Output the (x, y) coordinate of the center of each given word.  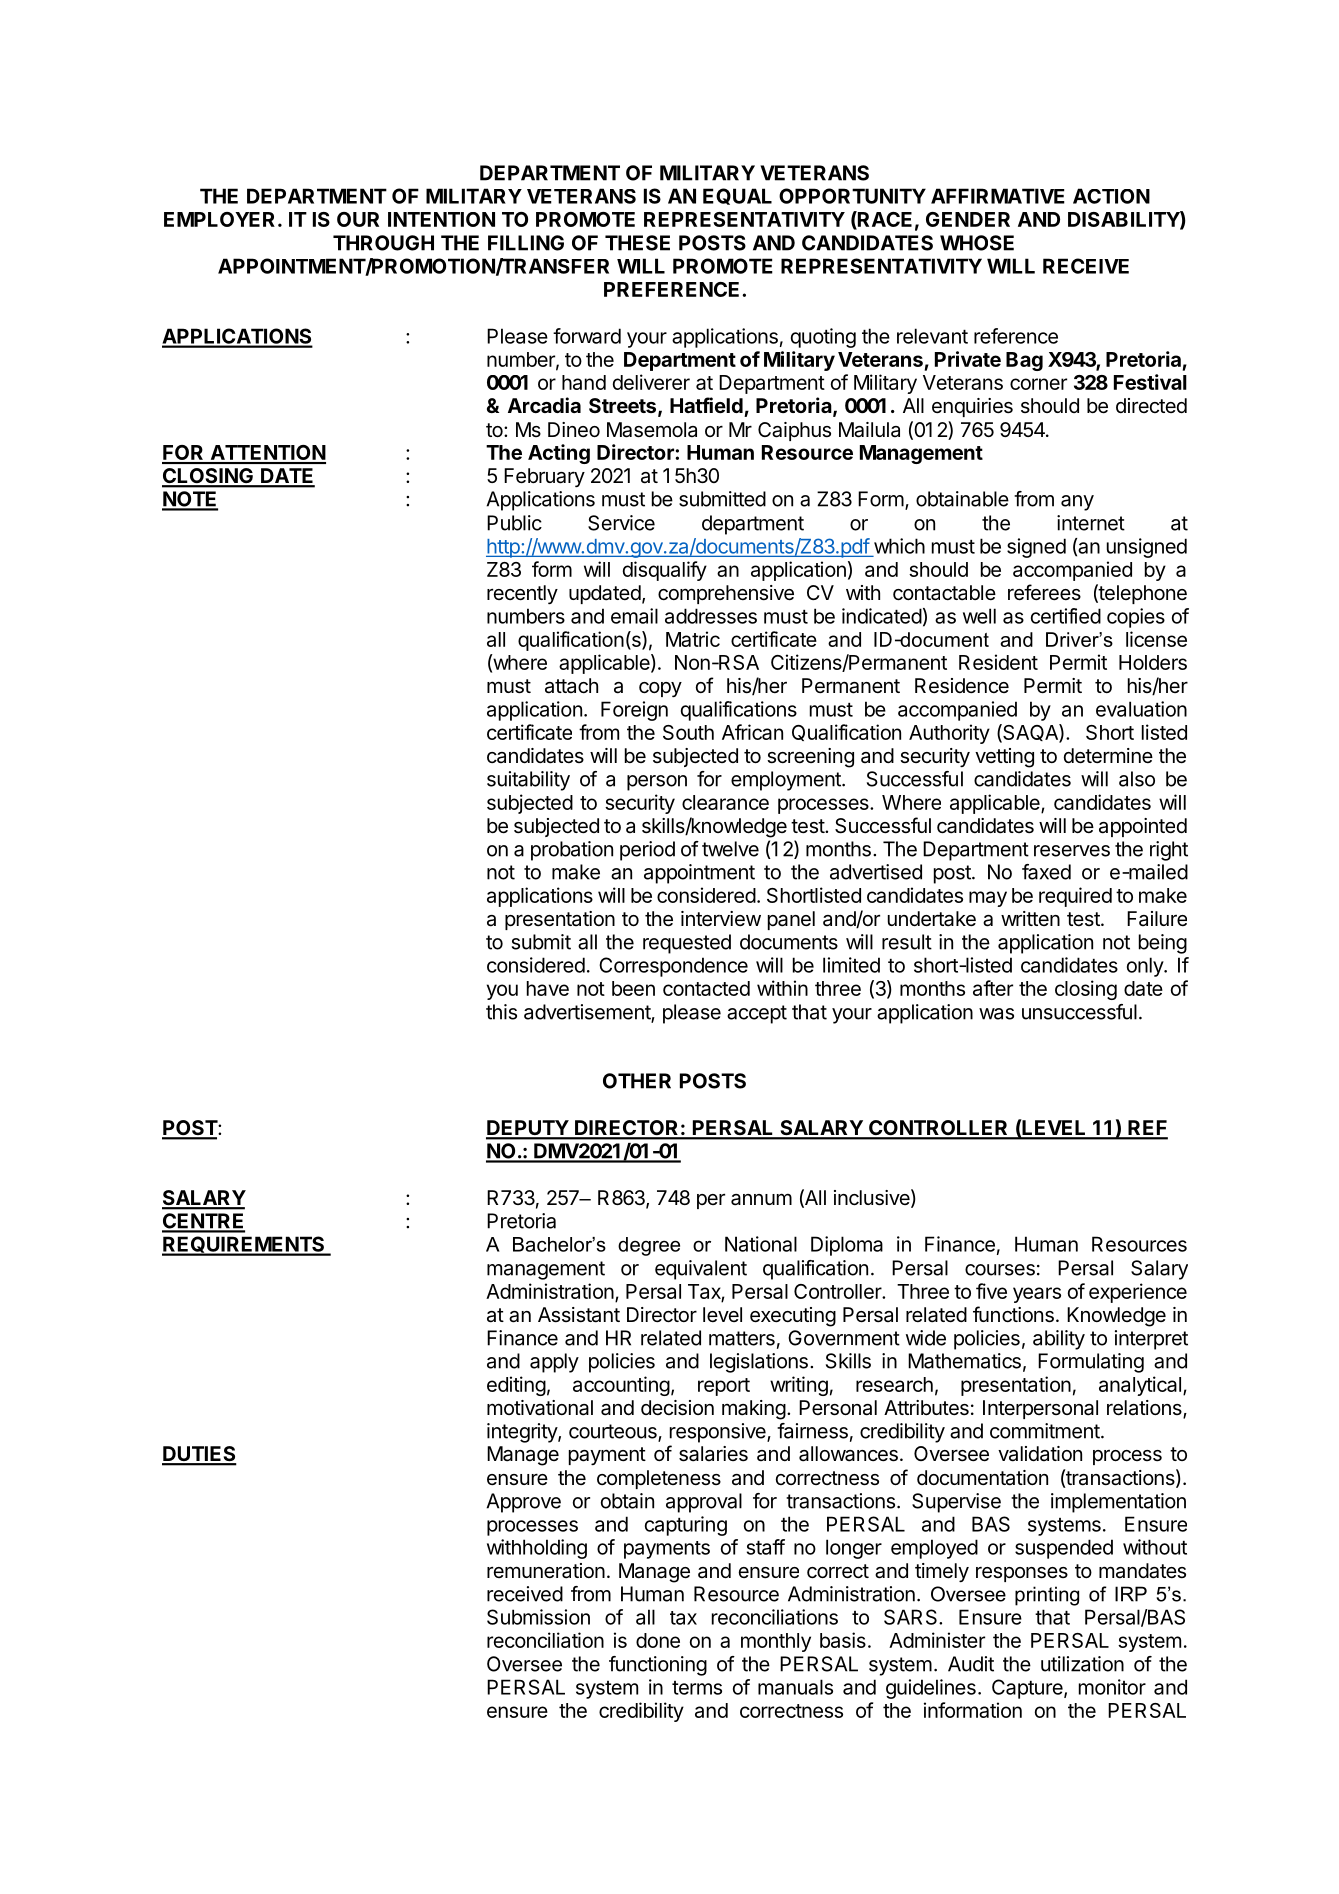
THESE (637, 243)
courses (1000, 1270)
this (501, 1012)
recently (522, 594)
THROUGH (383, 243)
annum (761, 1199)
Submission (538, 1617)
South (688, 732)
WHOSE (977, 243)
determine (1108, 756)
